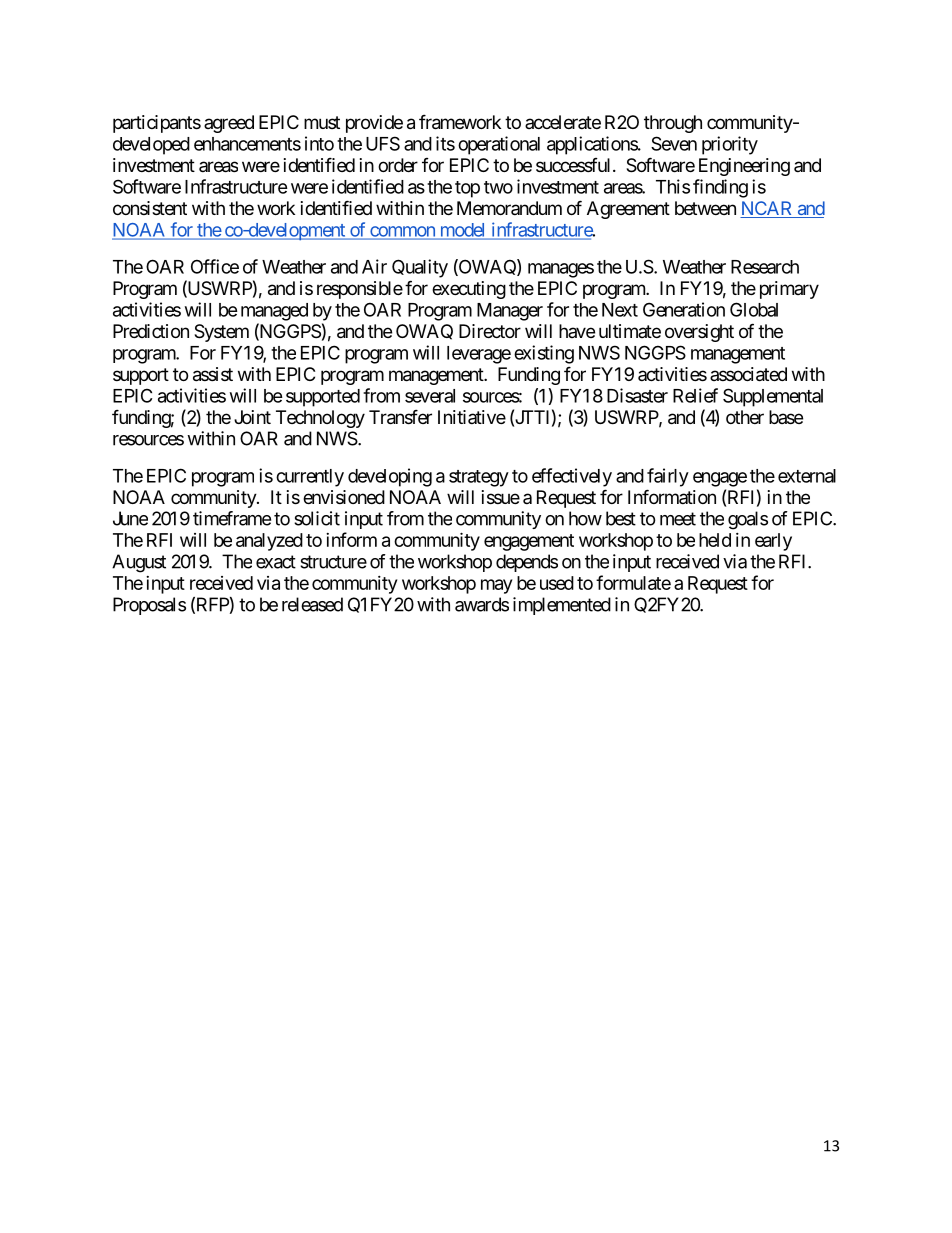 This document has width=952, height=1233. I want to click on existing, so click(544, 354).
